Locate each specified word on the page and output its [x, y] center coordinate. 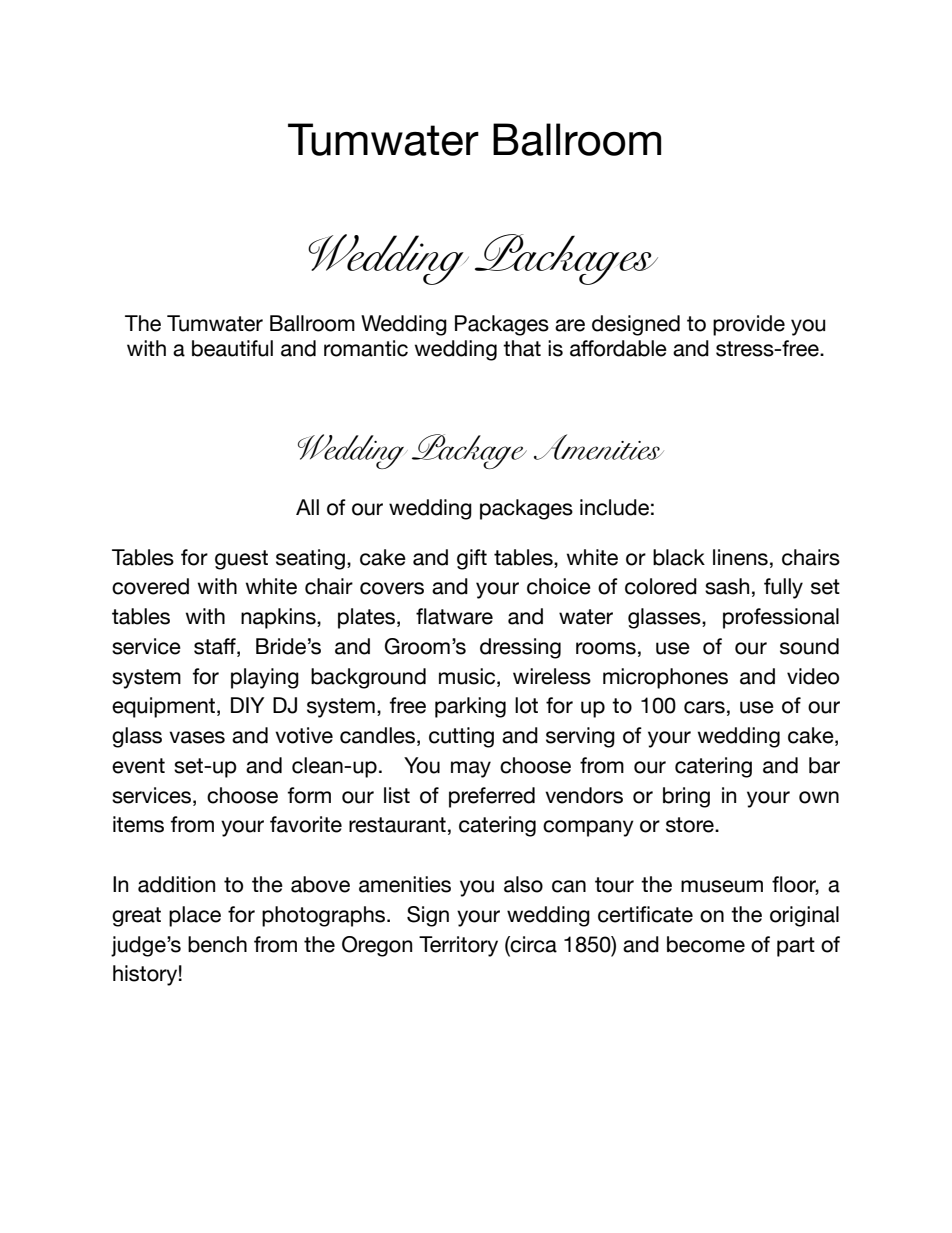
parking [470, 707]
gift [472, 559]
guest [241, 560]
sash [727, 586]
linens [740, 557]
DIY [247, 705]
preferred [492, 797]
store [691, 825]
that [522, 348]
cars [704, 707]
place [195, 916]
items [138, 824]
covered [150, 586]
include [614, 507]
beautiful [232, 348]
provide [749, 325]
